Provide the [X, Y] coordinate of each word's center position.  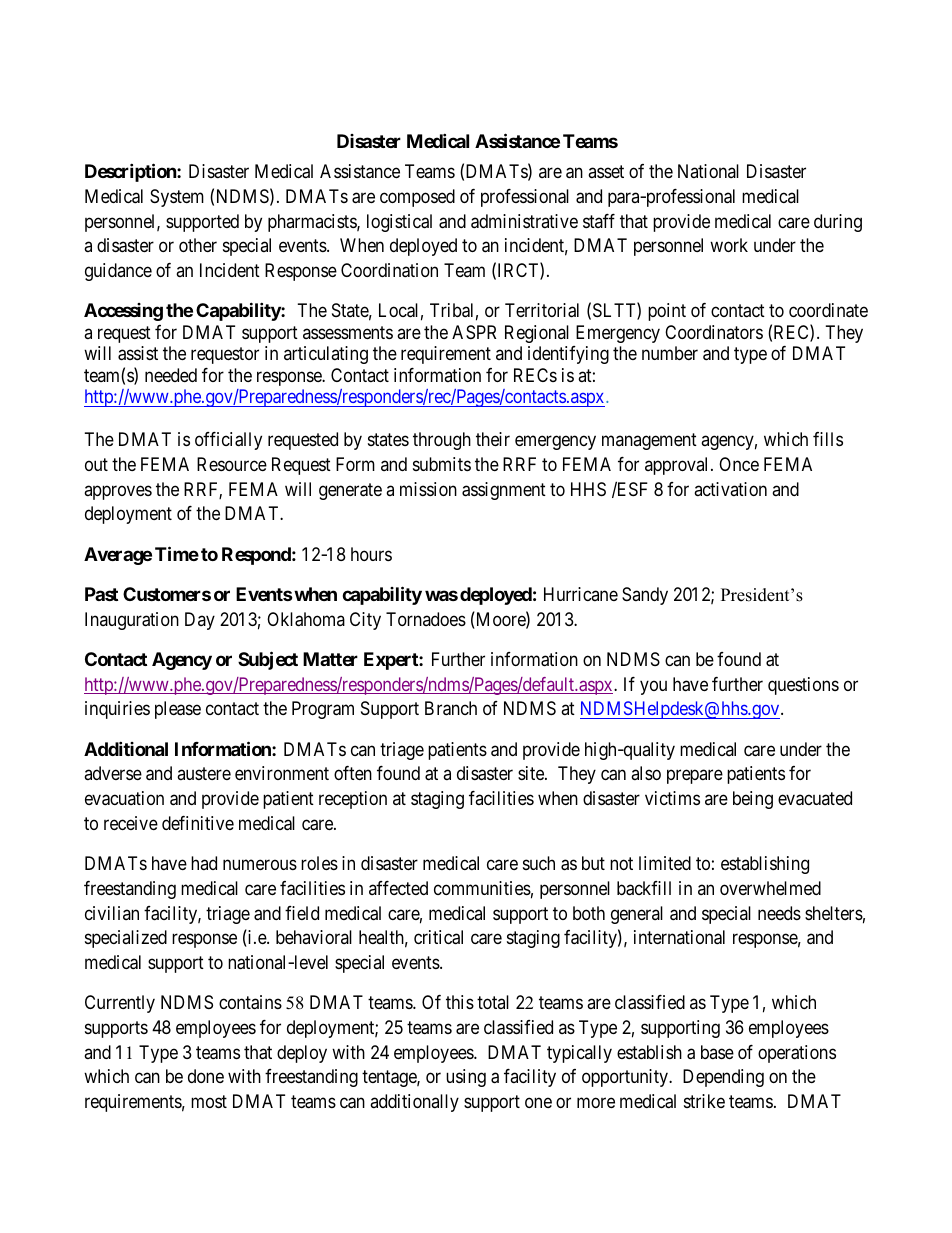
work [729, 245]
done [206, 1076]
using [466, 1078]
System [177, 198]
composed [417, 198]
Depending [723, 1078]
